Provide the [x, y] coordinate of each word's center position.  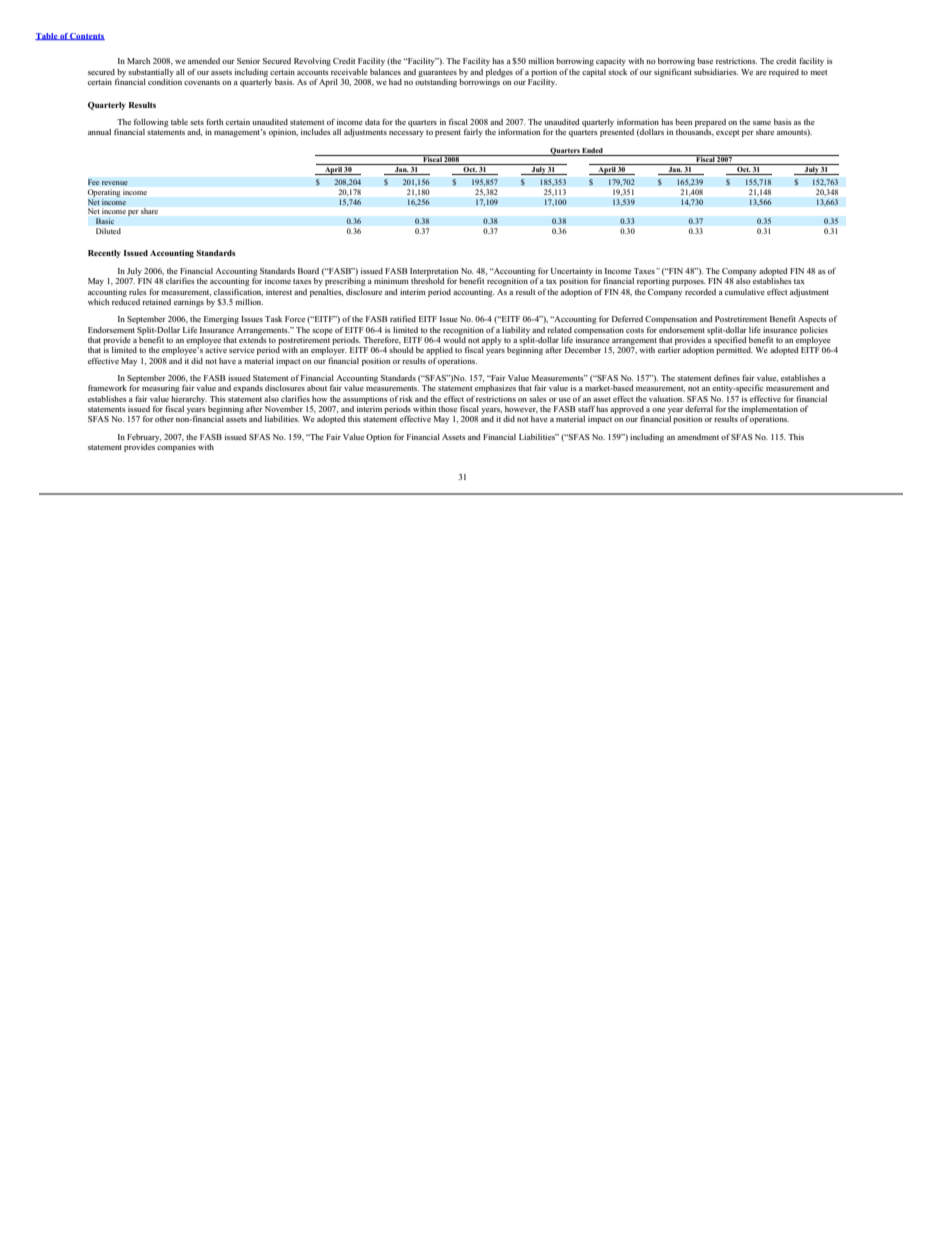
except [727, 133]
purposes [689, 283]
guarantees [437, 73]
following [151, 123]
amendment [698, 437]
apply [492, 341]
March [138, 61]
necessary [406, 134]
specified [730, 341]
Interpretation [434, 272]
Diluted [108, 231]
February [144, 438]
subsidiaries [716, 72]
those [447, 409]
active [216, 348]
